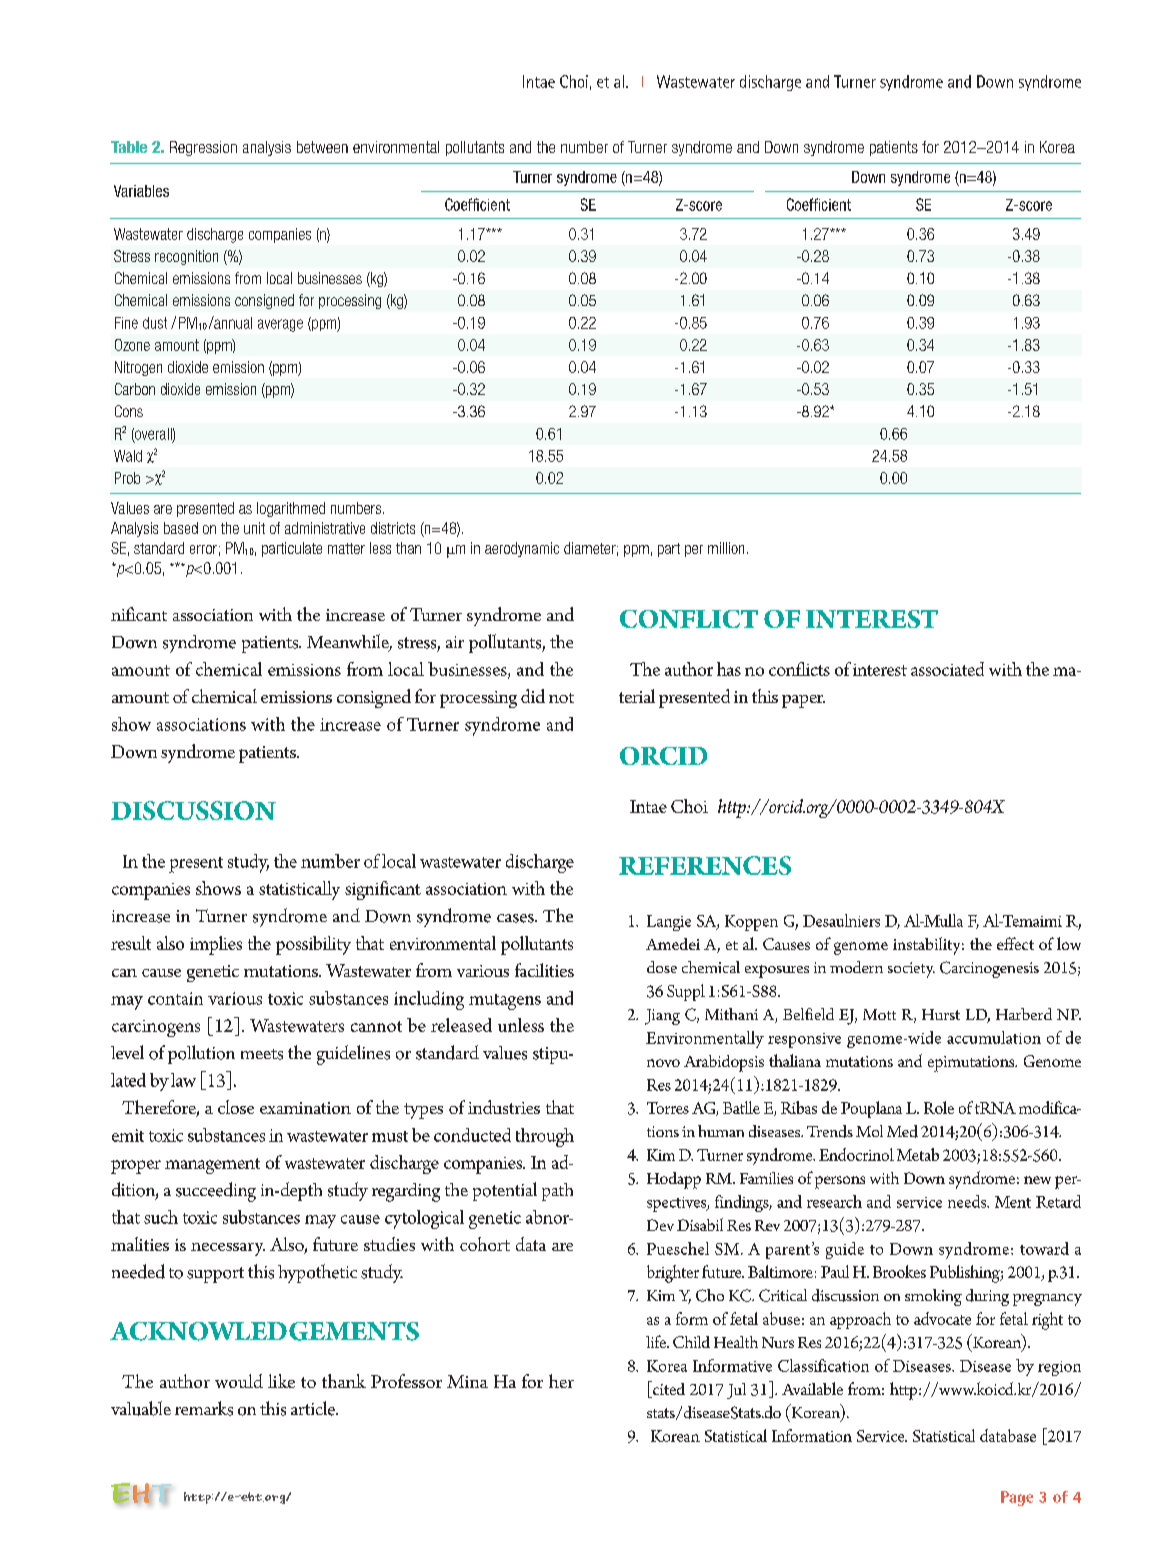 This page has width=1165, height=1553. What do you see at coordinates (918, 1154) in the page?
I see `Metab` at bounding box center [918, 1154].
